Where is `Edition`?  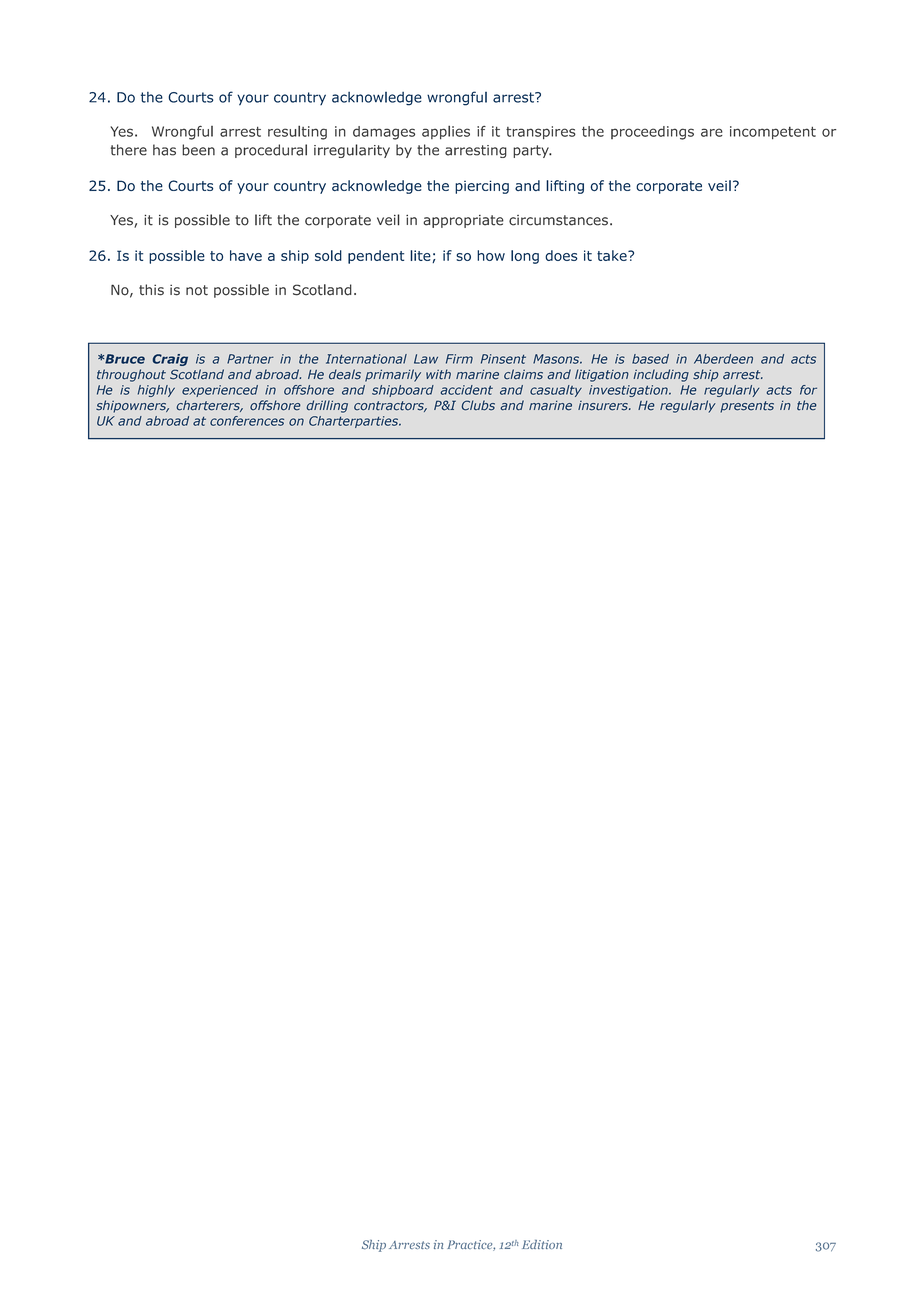 Edition is located at coordinates (542, 1244).
